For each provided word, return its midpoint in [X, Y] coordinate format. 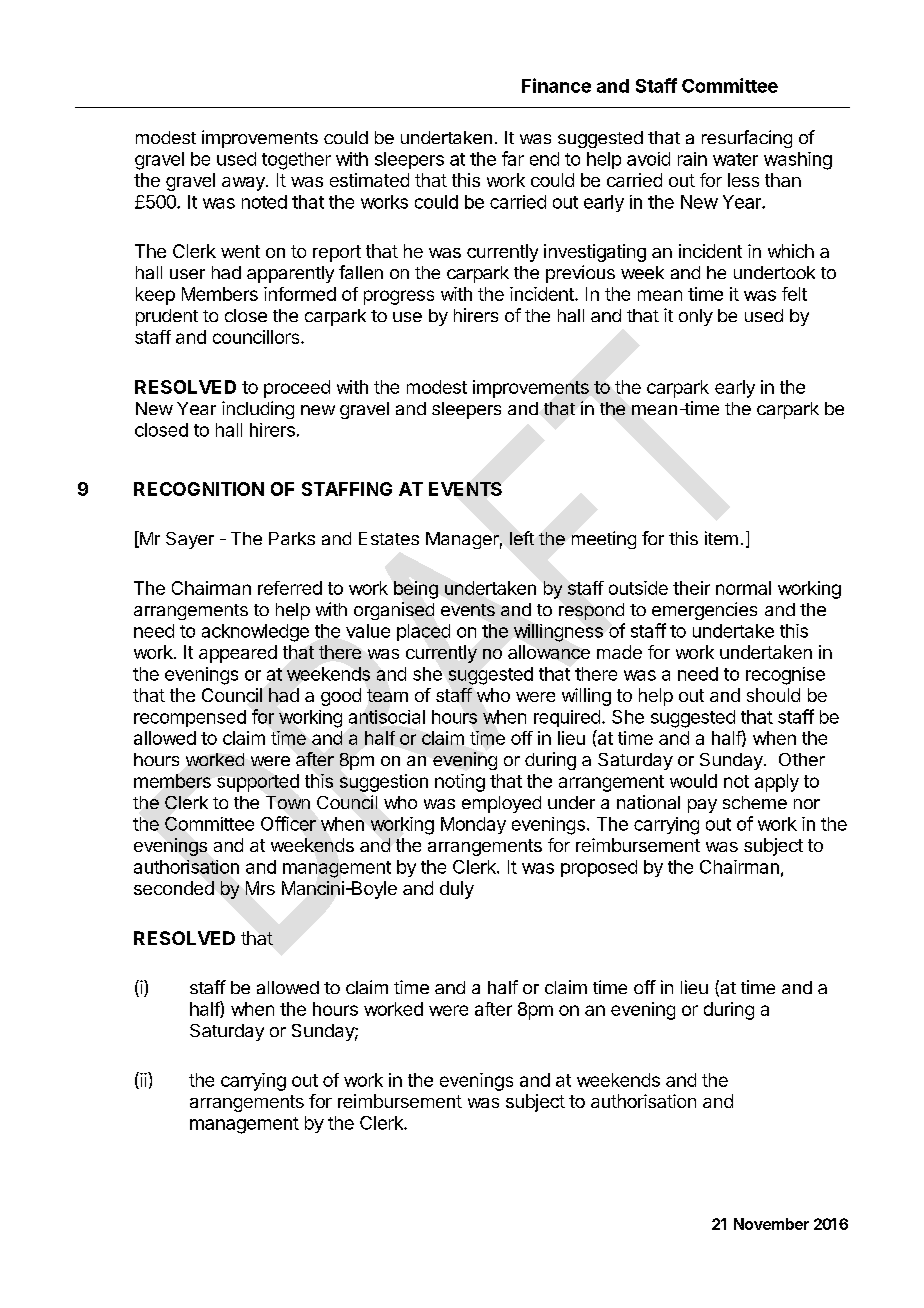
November [771, 1224]
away [244, 184]
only [696, 317]
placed [423, 632]
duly [457, 890]
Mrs [260, 888]
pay [702, 806]
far [513, 158]
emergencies [704, 611]
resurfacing [747, 139]
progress [399, 297]
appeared [238, 654]
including [258, 410]
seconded [174, 888]
